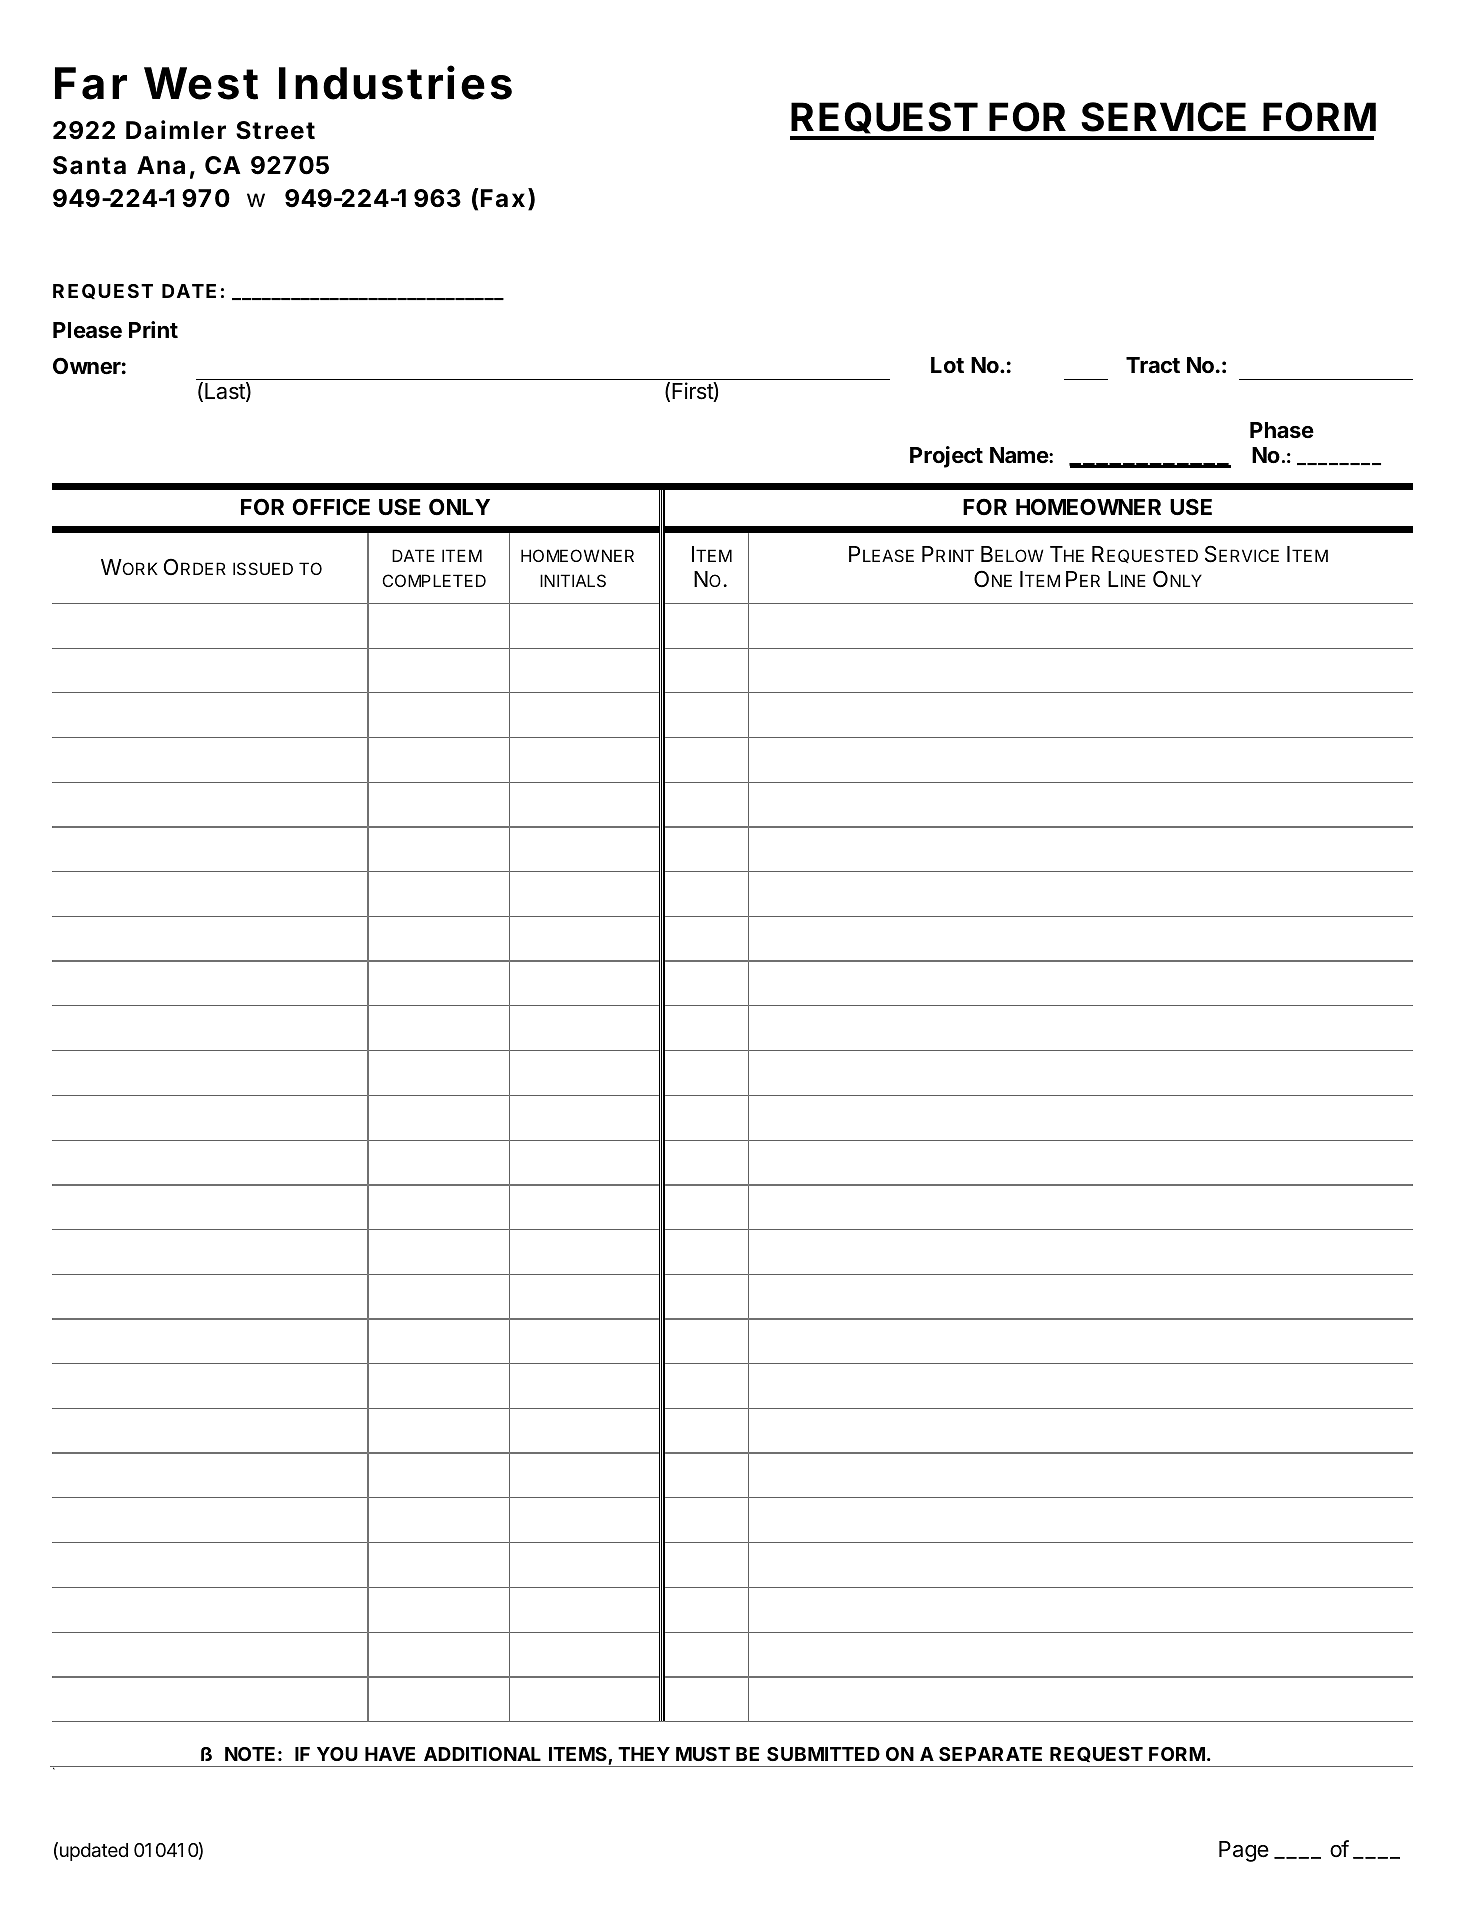 The height and width of the screenshot is (1915, 1480). Describe the element at coordinates (275, 130) in the screenshot. I see `Street` at that location.
